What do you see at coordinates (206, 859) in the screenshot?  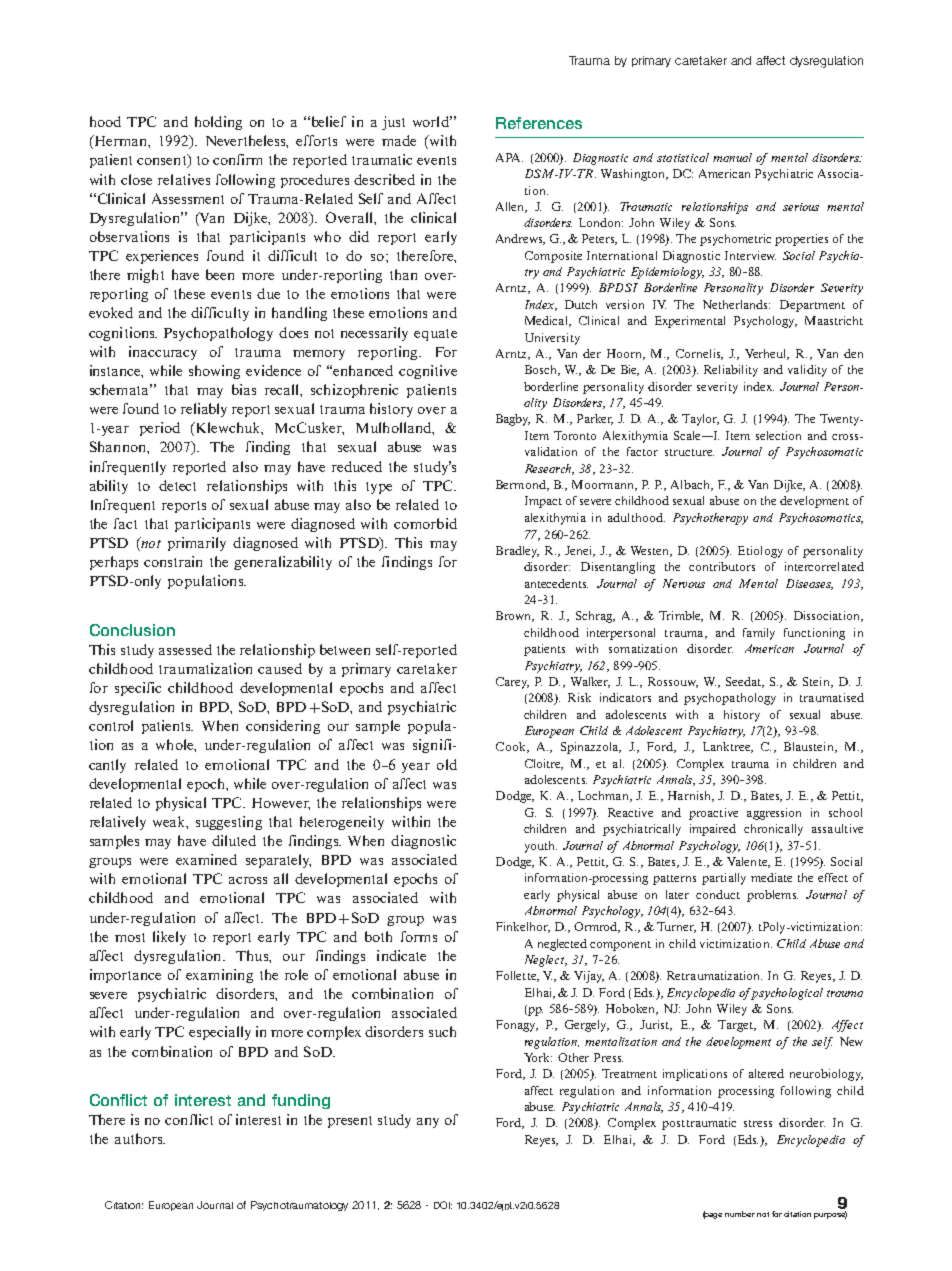 I see `examined` at bounding box center [206, 859].
